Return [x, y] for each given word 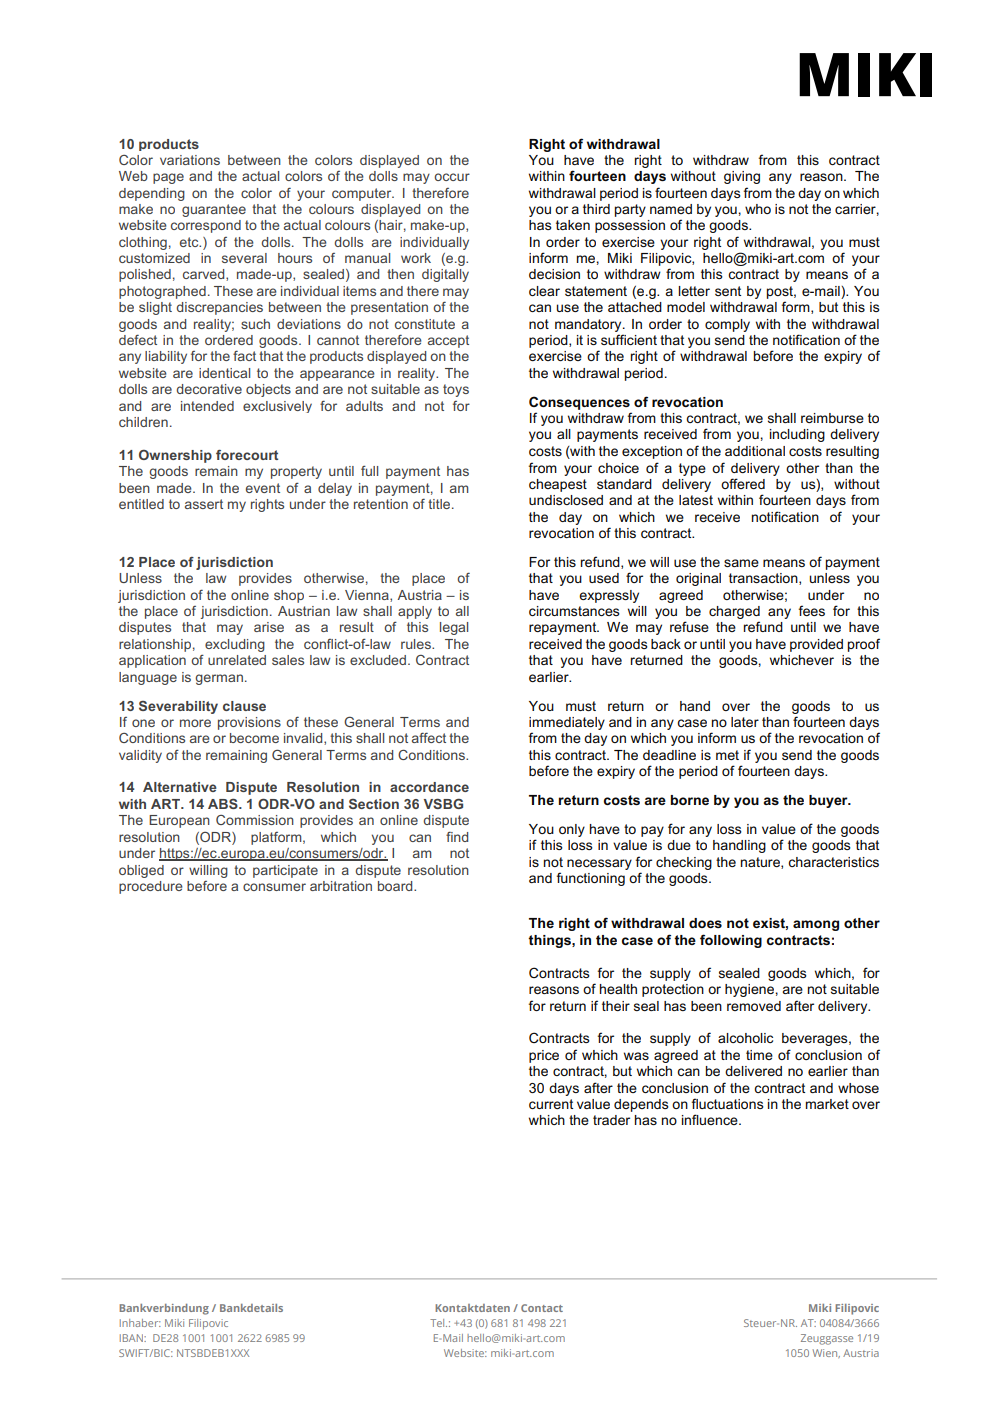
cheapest [558, 485]
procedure [151, 887]
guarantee [214, 210]
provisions [249, 723]
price [544, 1056]
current [551, 1104]
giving [742, 177]
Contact [542, 1308]
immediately [567, 723]
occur [452, 177]
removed [754, 1006]
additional [755, 451]
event [263, 488]
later [745, 722]
